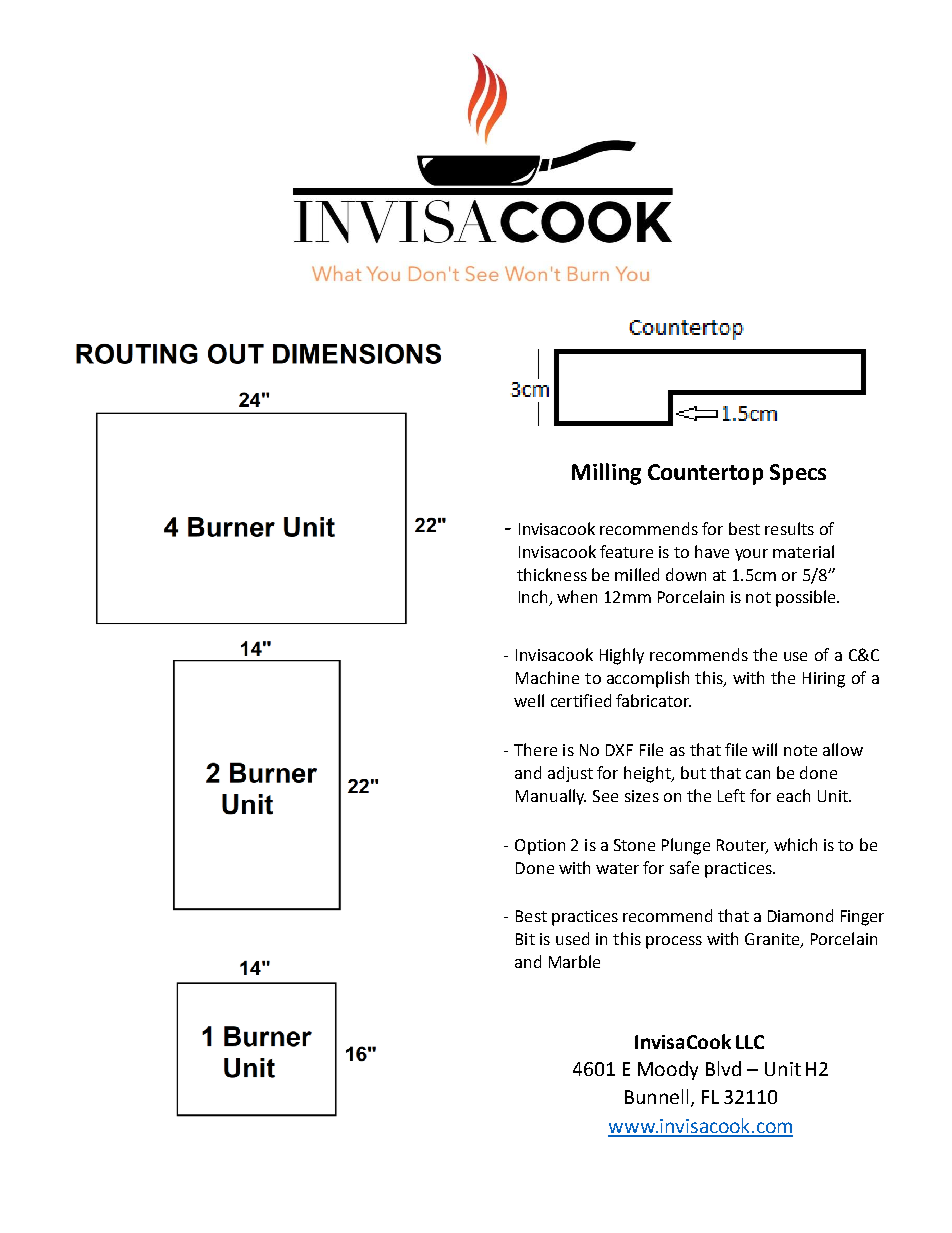 The image size is (952, 1233). Describe the element at coordinates (807, 598) in the image. I see `possible` at that location.
